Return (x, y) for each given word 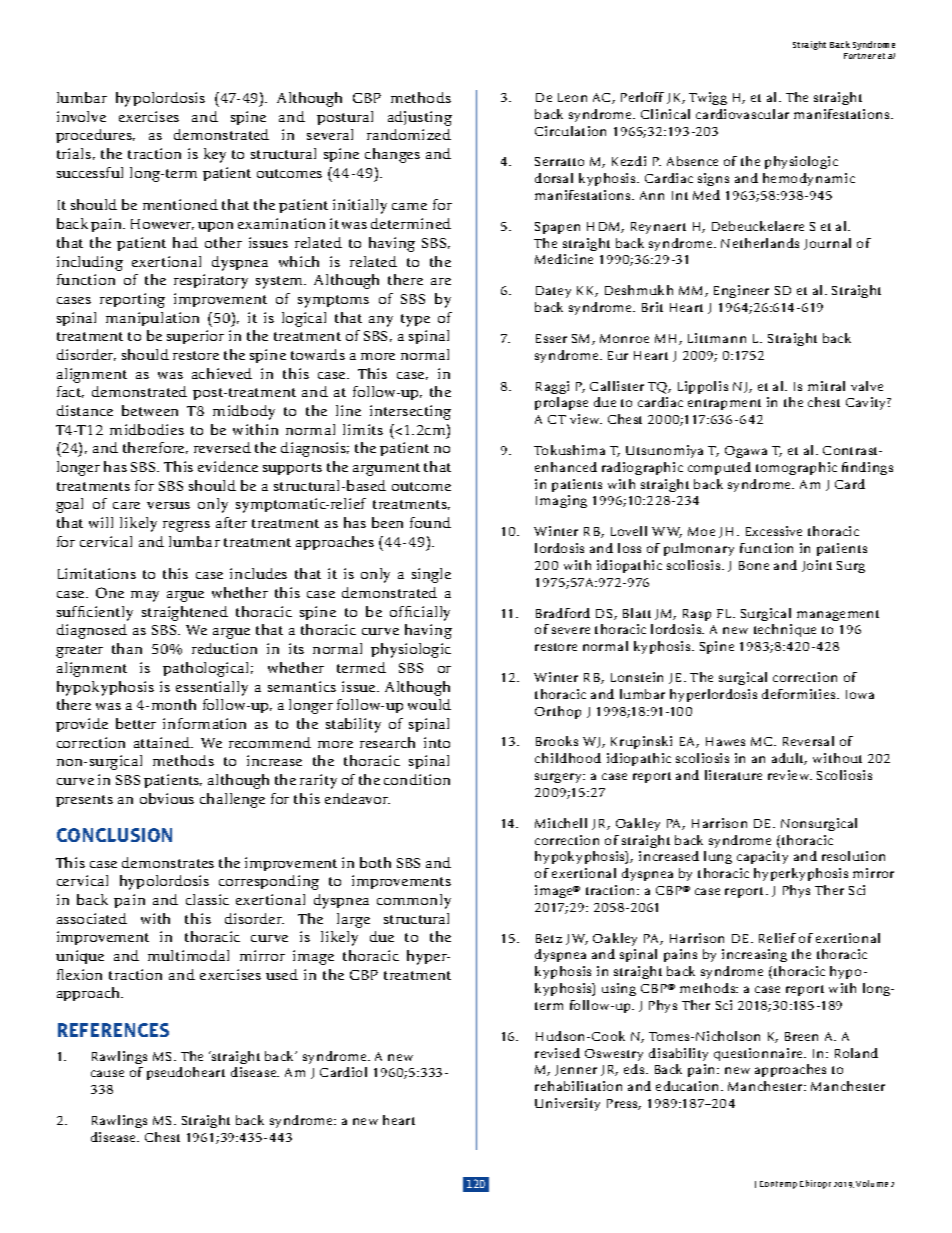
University (567, 1104)
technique (785, 630)
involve (81, 116)
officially (420, 613)
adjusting (420, 118)
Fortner (860, 56)
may (145, 596)
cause (107, 1073)
